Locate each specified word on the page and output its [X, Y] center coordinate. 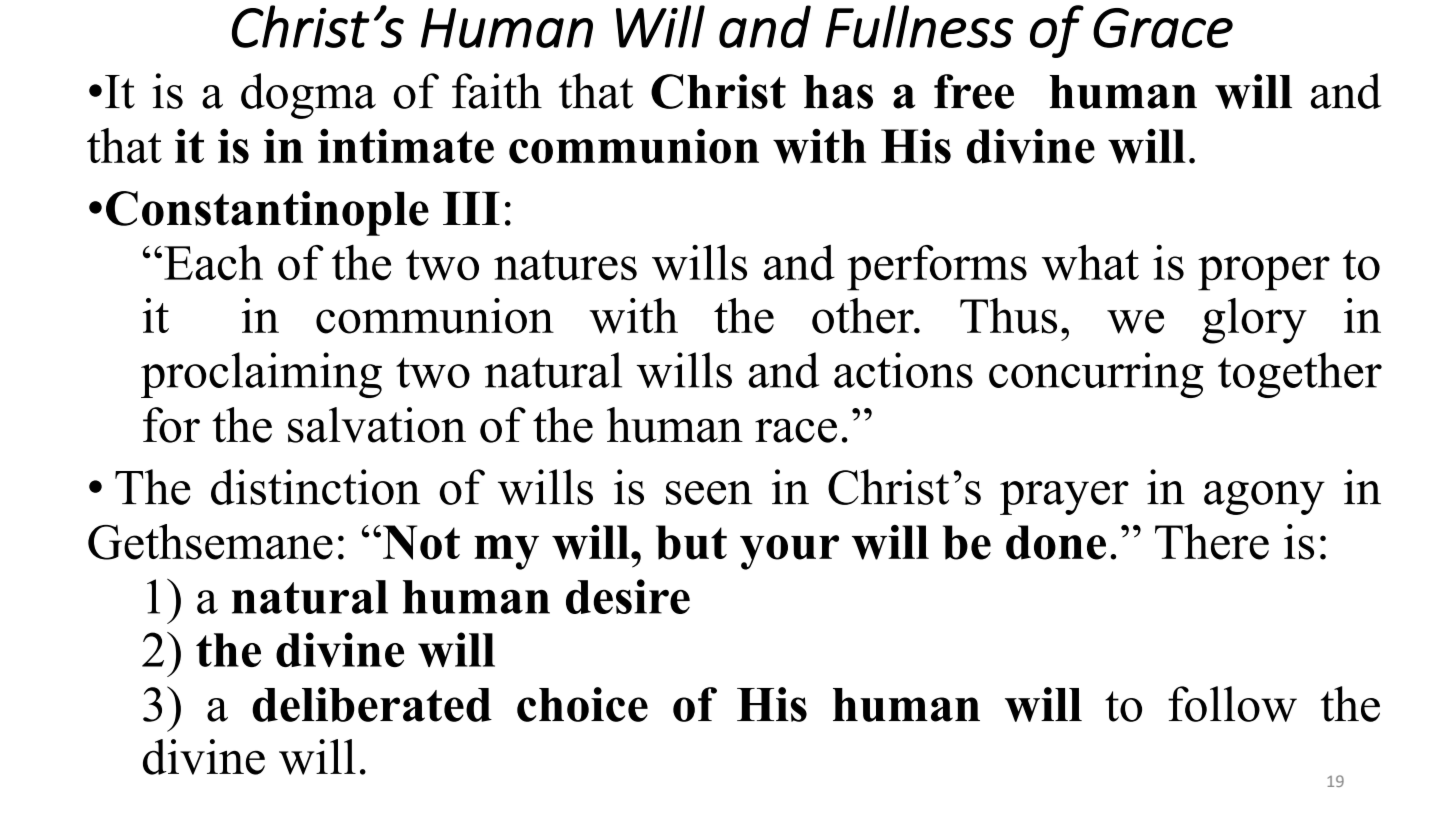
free [974, 91]
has [838, 92]
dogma [308, 96]
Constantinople [267, 213]
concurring [1096, 375]
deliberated [372, 704]
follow [1232, 704]
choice [582, 704]
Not [421, 542]
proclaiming [261, 375]
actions [903, 370]
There [1212, 542]
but [691, 542]
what [1090, 262]
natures [565, 265]
